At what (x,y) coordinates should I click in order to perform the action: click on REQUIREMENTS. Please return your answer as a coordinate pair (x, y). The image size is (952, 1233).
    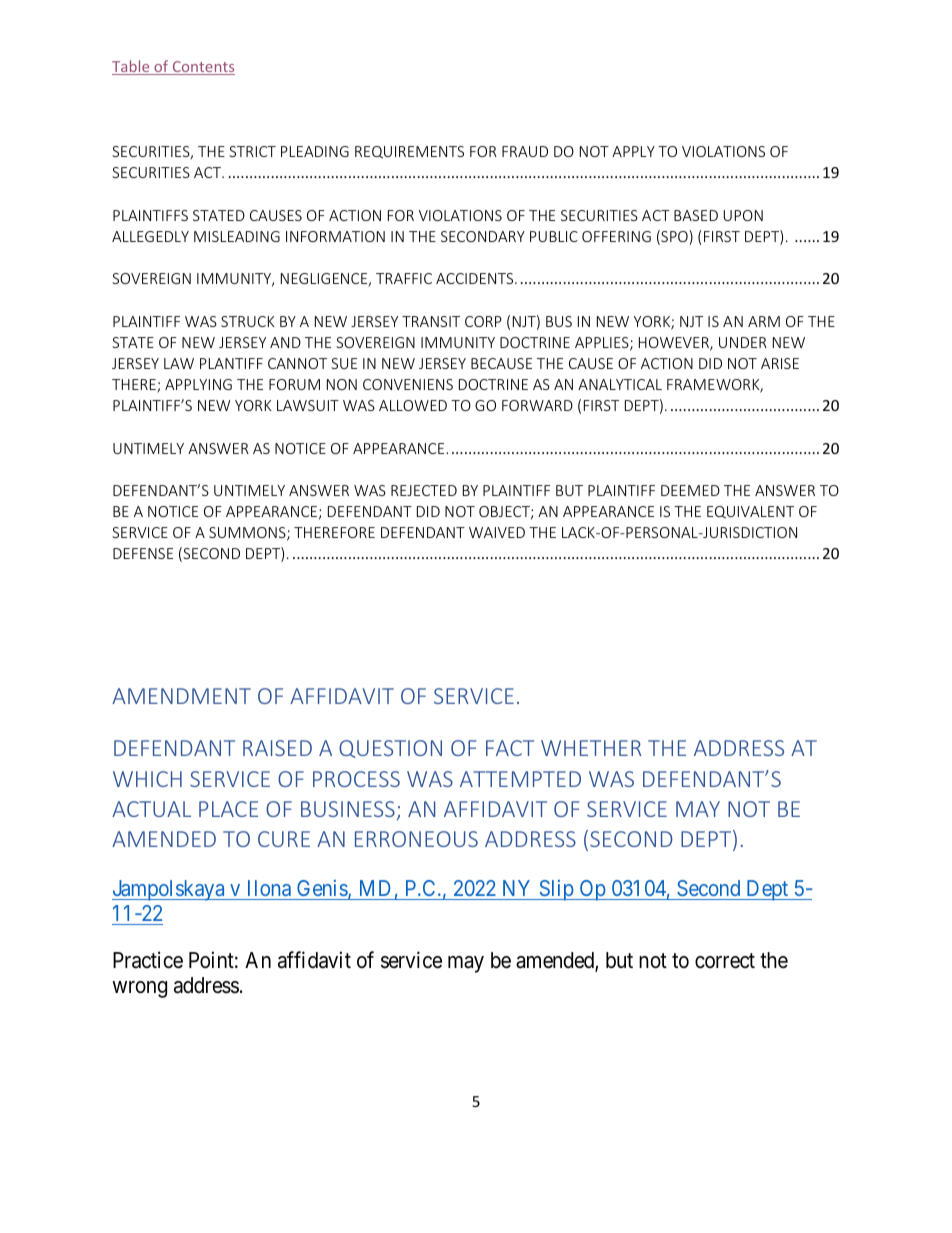
    Looking at the image, I should click on (409, 152).
